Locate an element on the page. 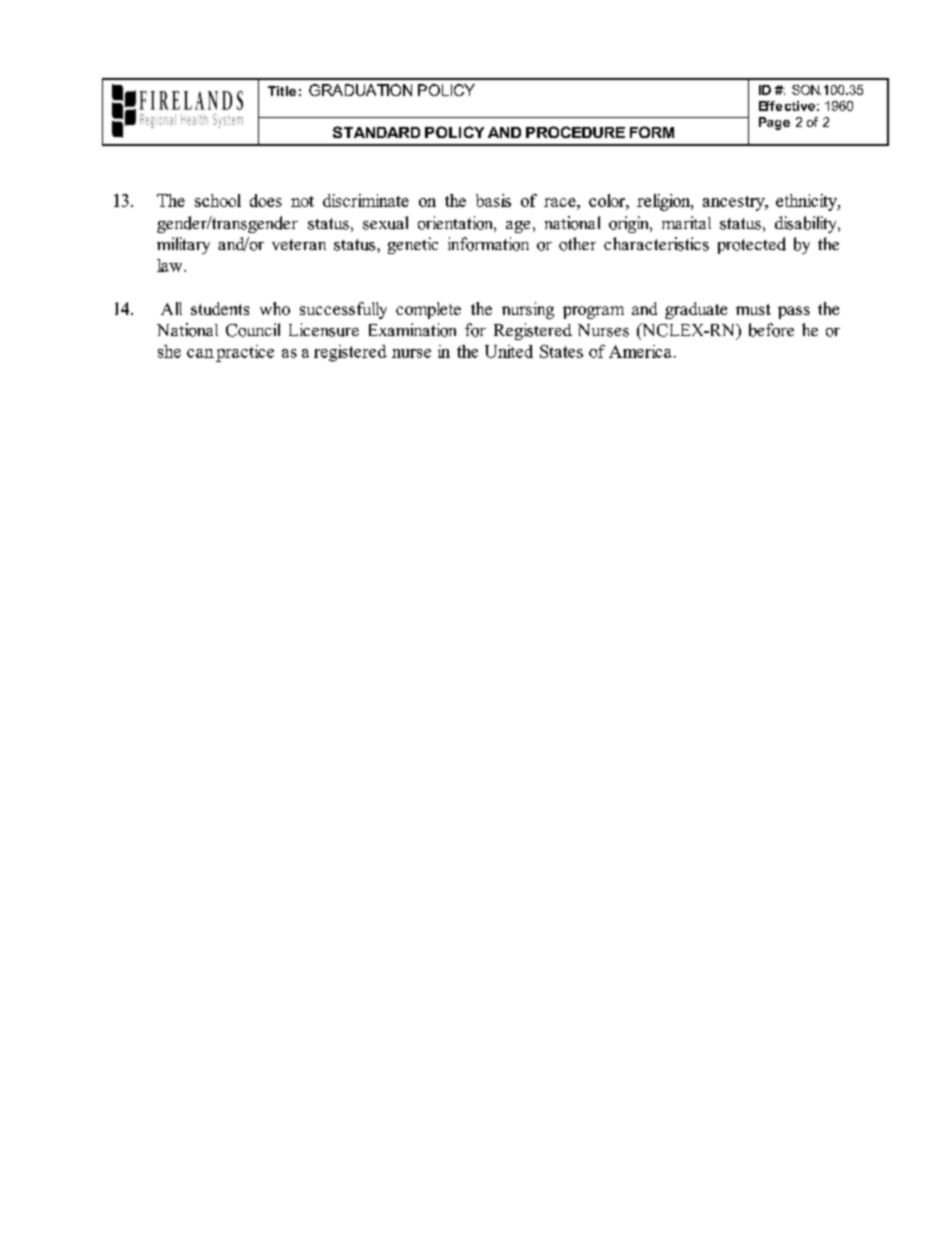 The image size is (952, 1233). law is located at coordinates (171, 265).
